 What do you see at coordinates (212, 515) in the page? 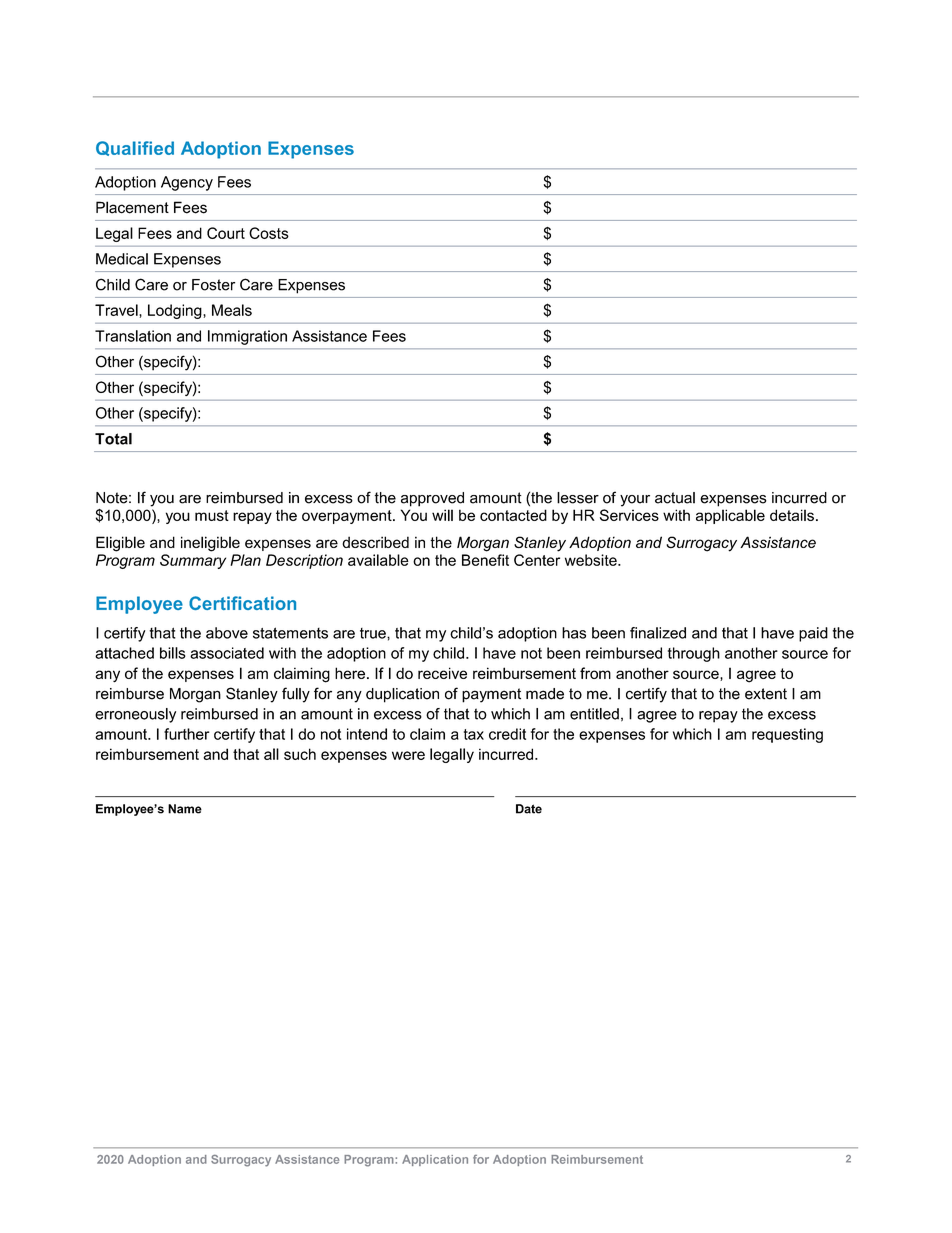
I see `must` at bounding box center [212, 515].
